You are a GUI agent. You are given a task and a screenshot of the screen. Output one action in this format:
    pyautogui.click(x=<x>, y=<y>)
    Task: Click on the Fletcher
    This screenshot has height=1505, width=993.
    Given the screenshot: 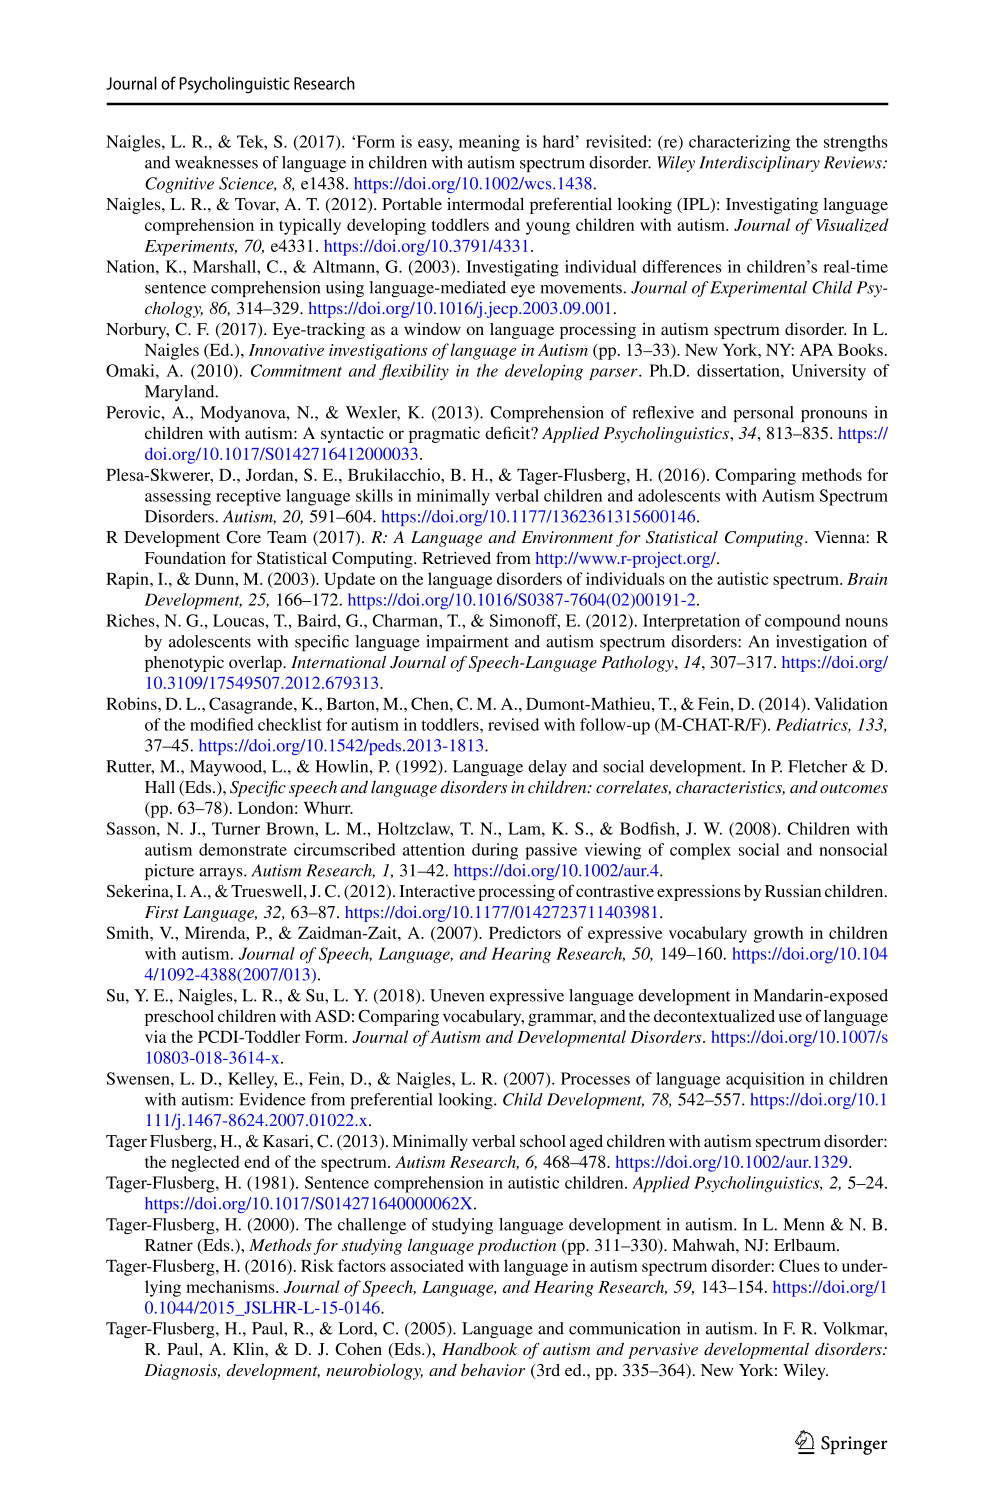 What is the action you would take?
    pyautogui.click(x=817, y=766)
